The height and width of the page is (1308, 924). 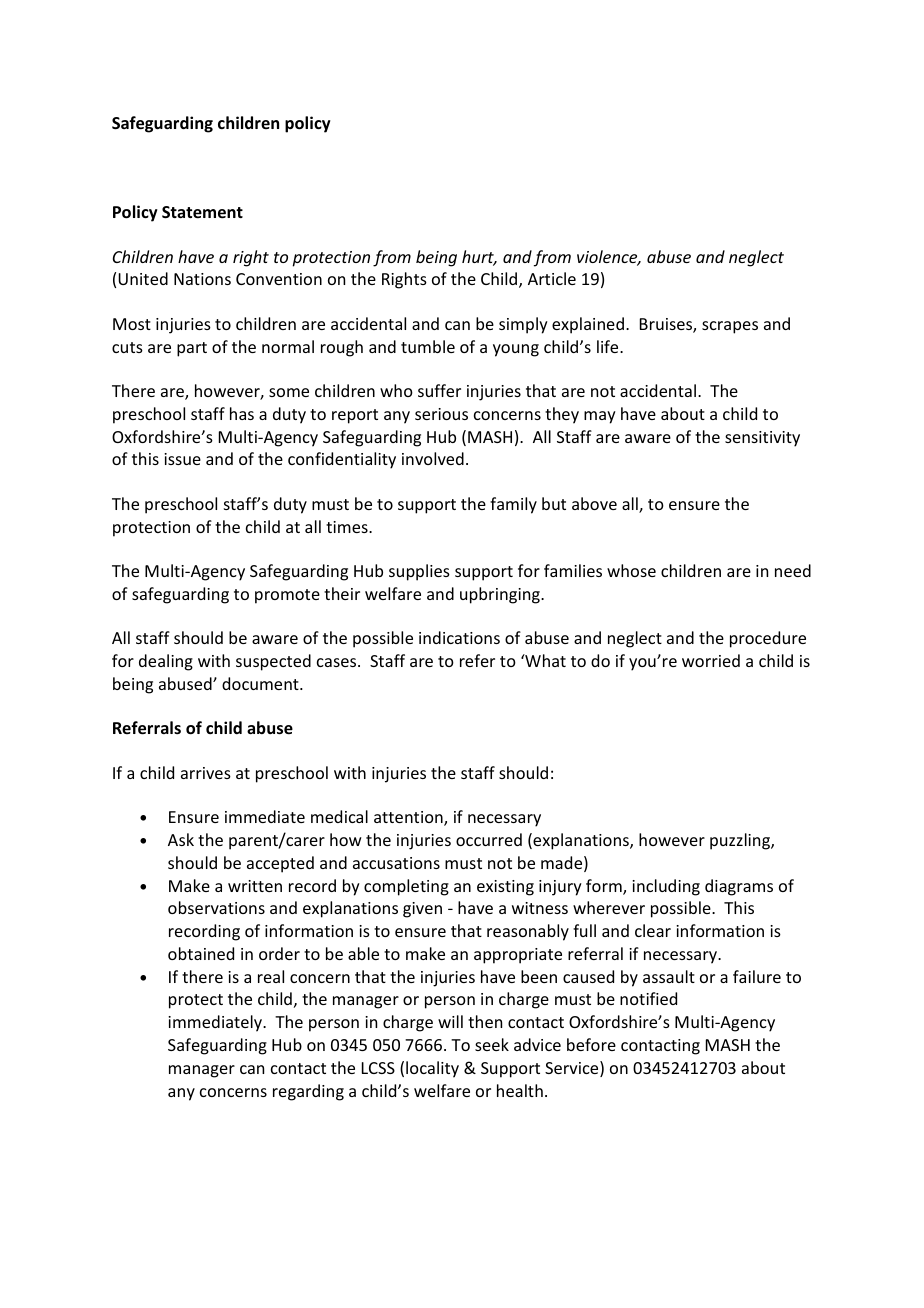 I want to click on scrapes, so click(x=730, y=327).
